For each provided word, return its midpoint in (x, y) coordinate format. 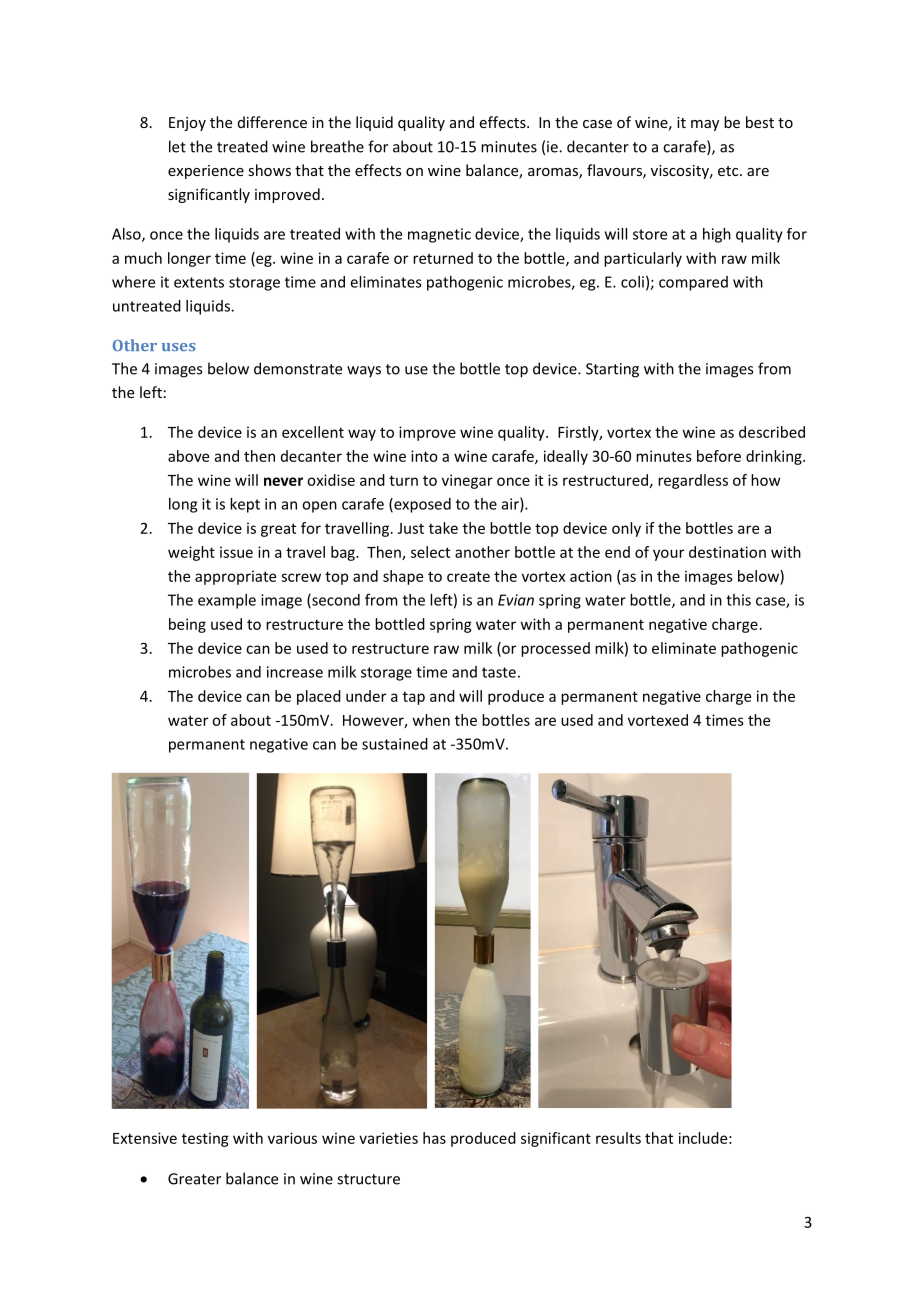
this (738, 600)
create (468, 576)
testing (205, 1139)
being (187, 625)
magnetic (439, 235)
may (705, 125)
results (618, 1138)
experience (206, 172)
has (434, 1138)
